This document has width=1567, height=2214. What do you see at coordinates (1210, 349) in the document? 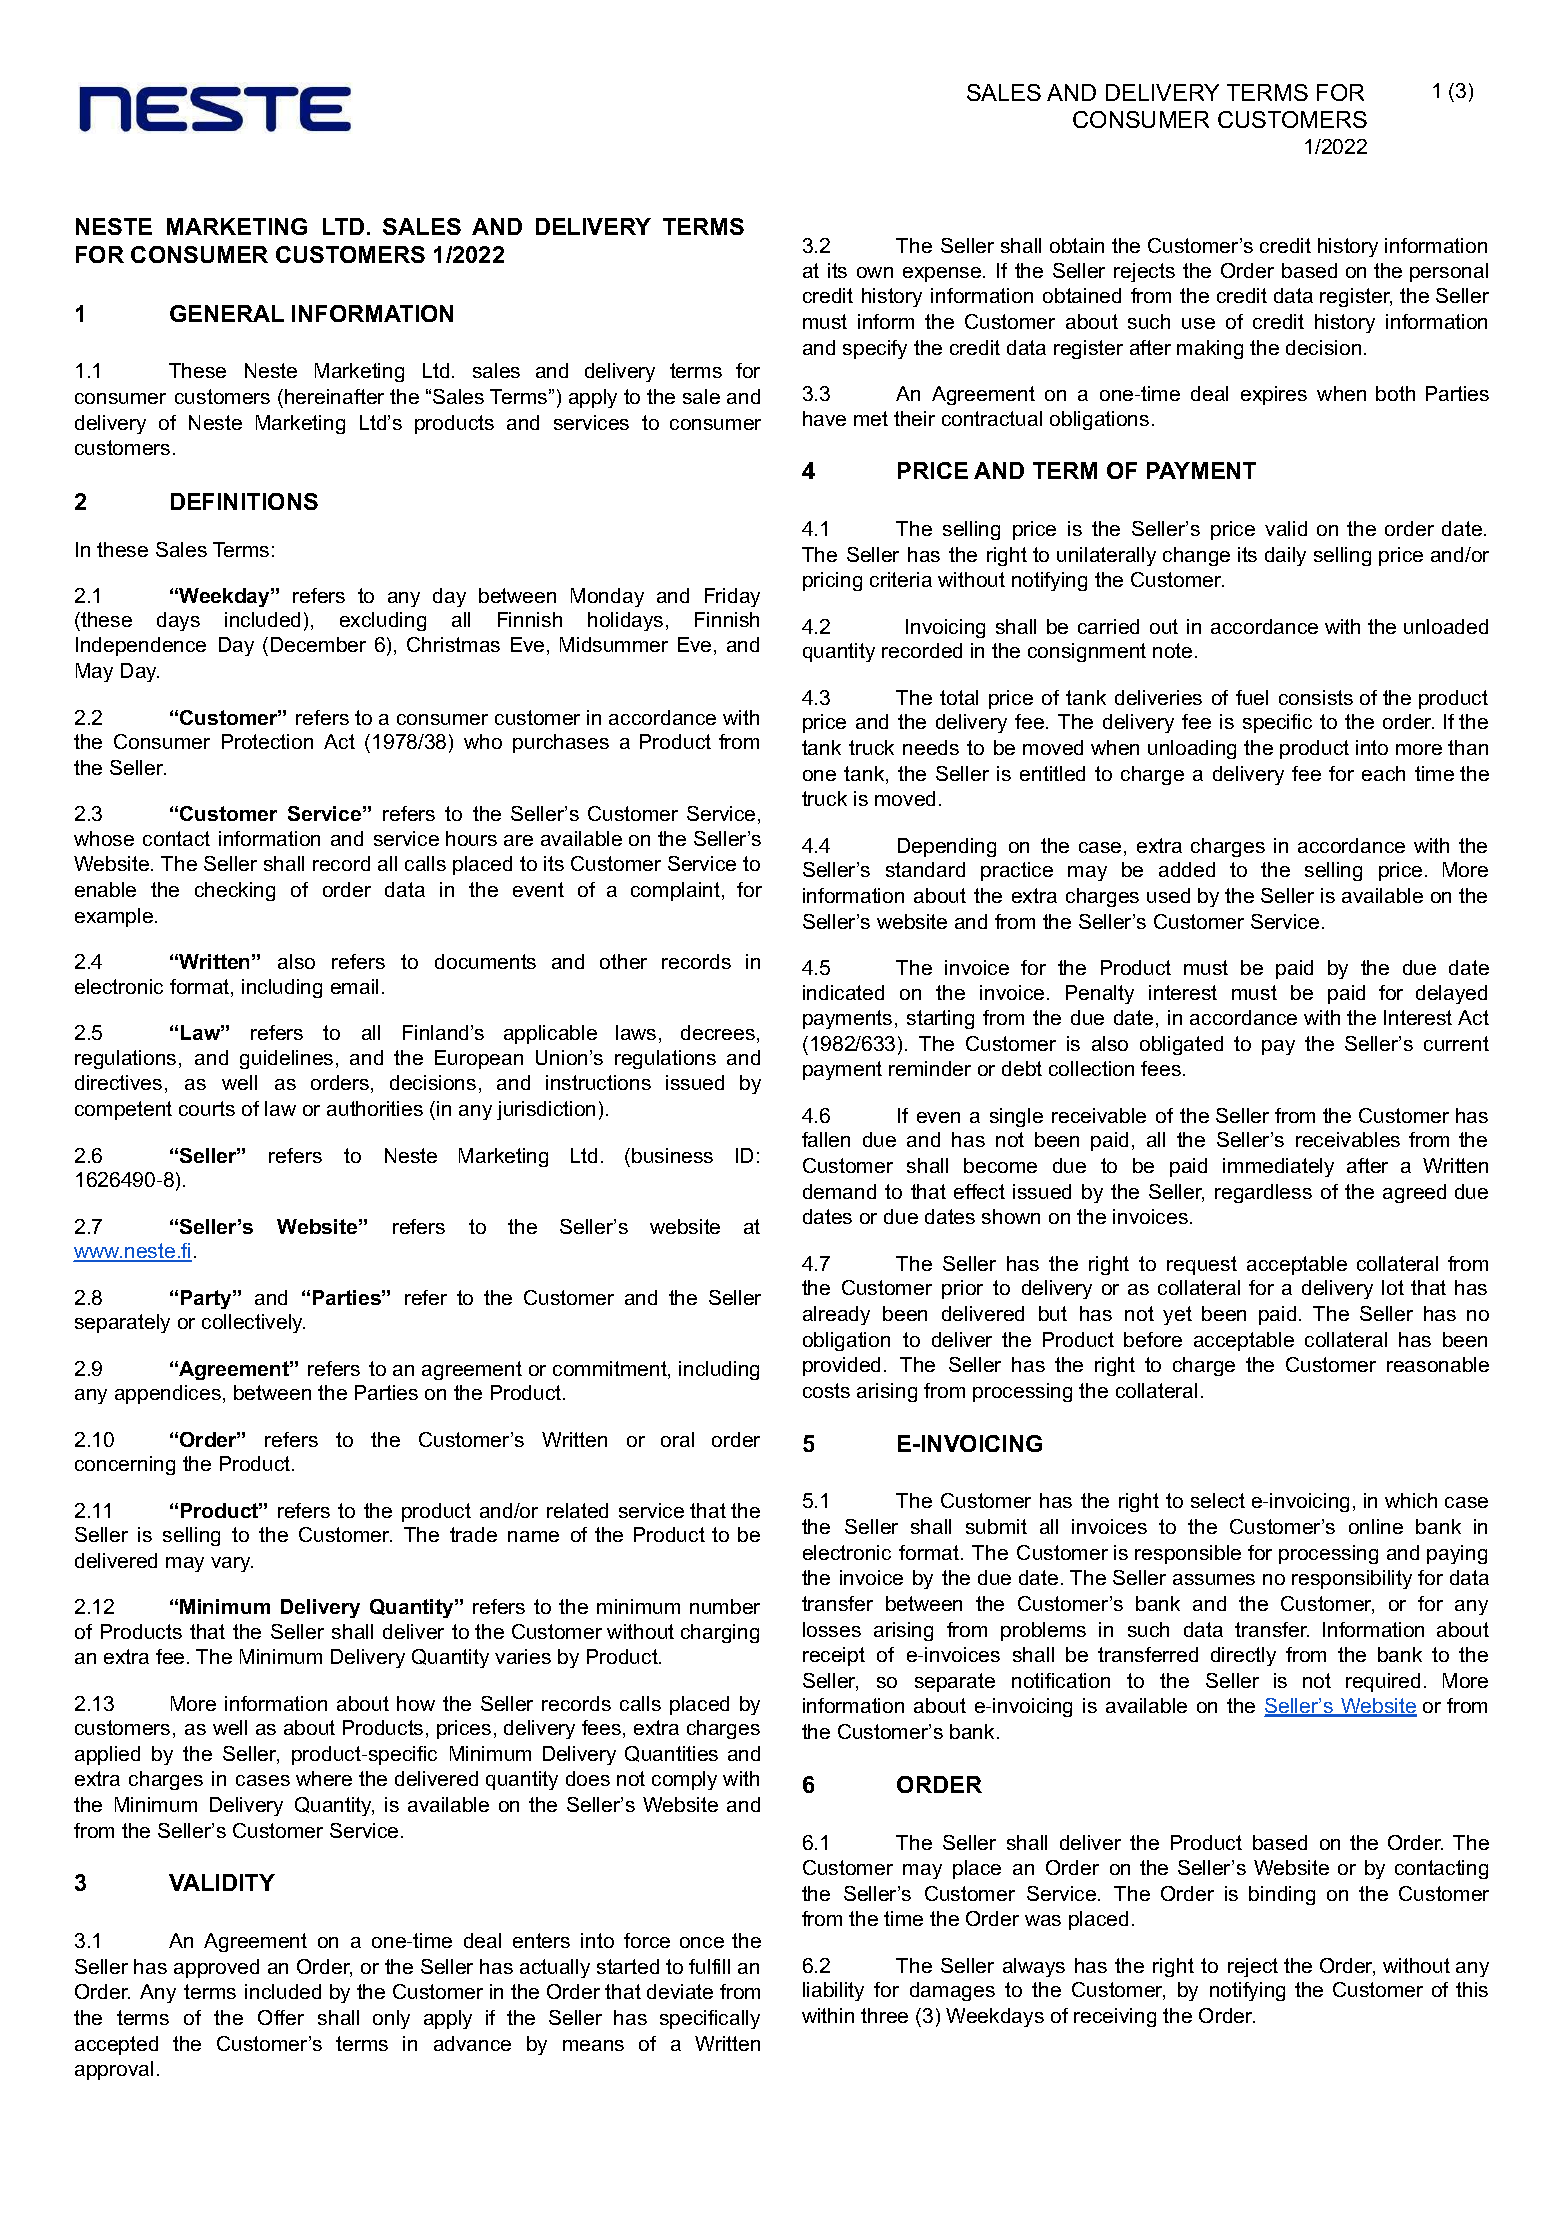
I see `making` at bounding box center [1210, 349].
